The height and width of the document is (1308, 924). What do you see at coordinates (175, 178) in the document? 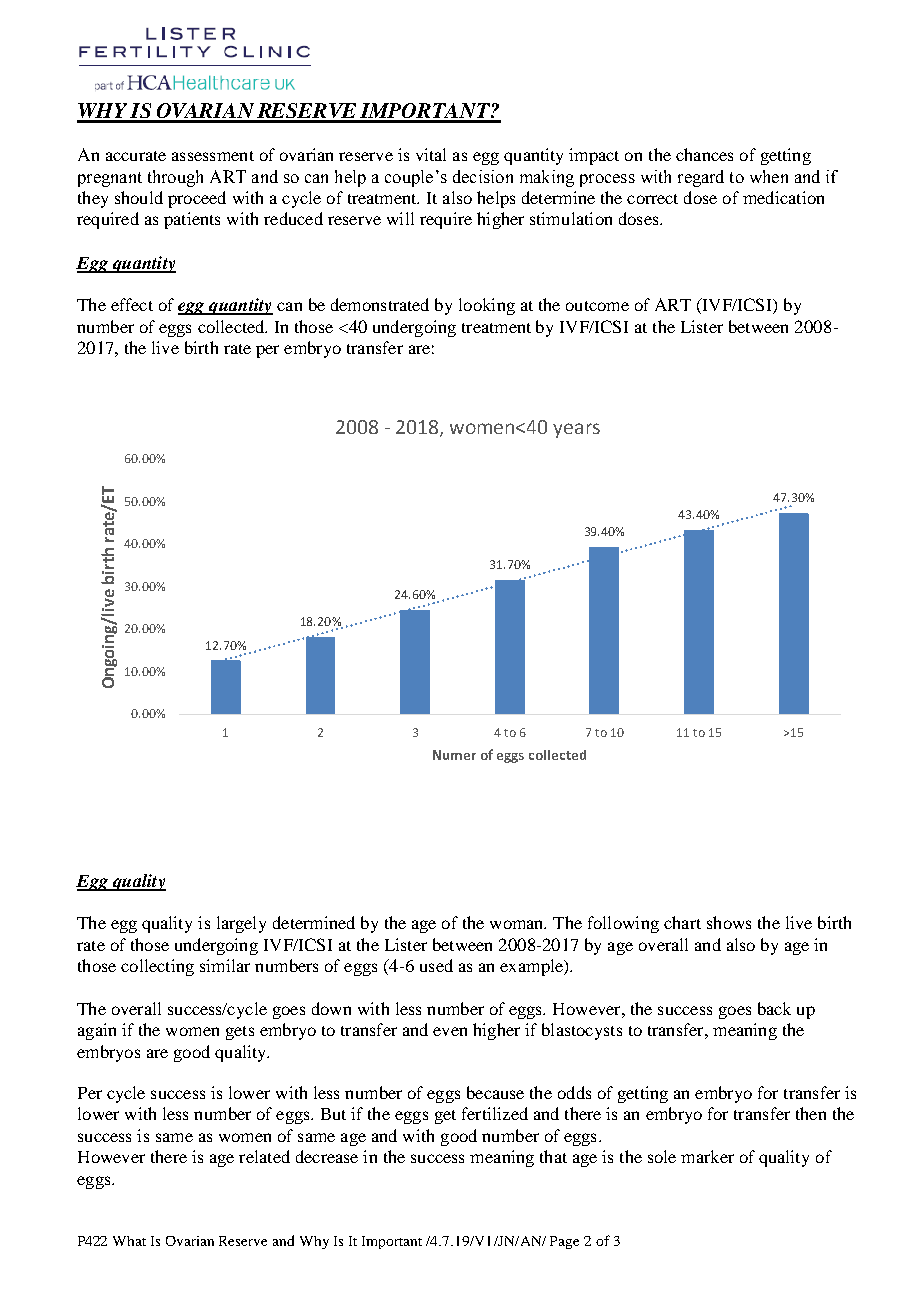
I see `through` at bounding box center [175, 178].
